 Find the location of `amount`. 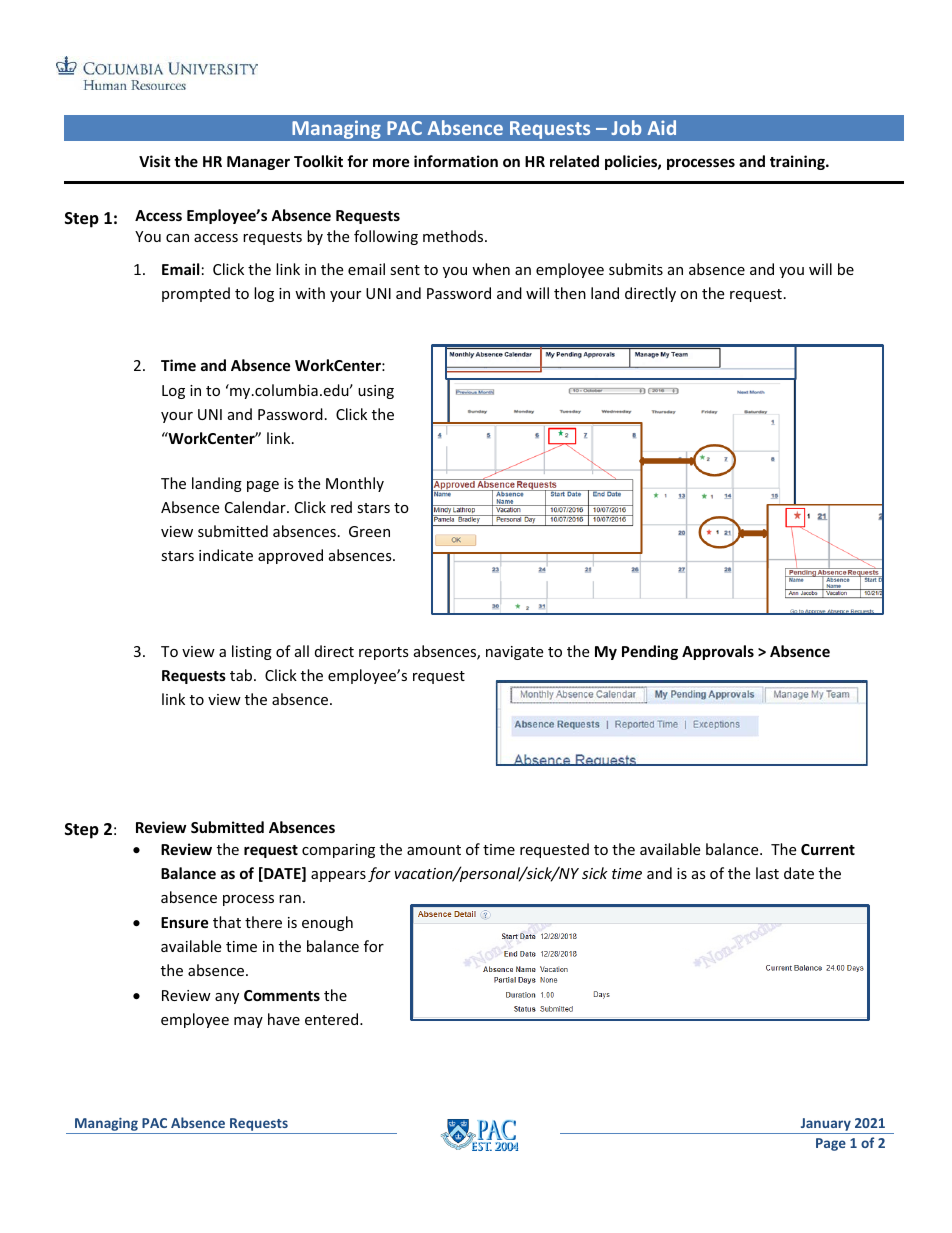

amount is located at coordinates (434, 850).
